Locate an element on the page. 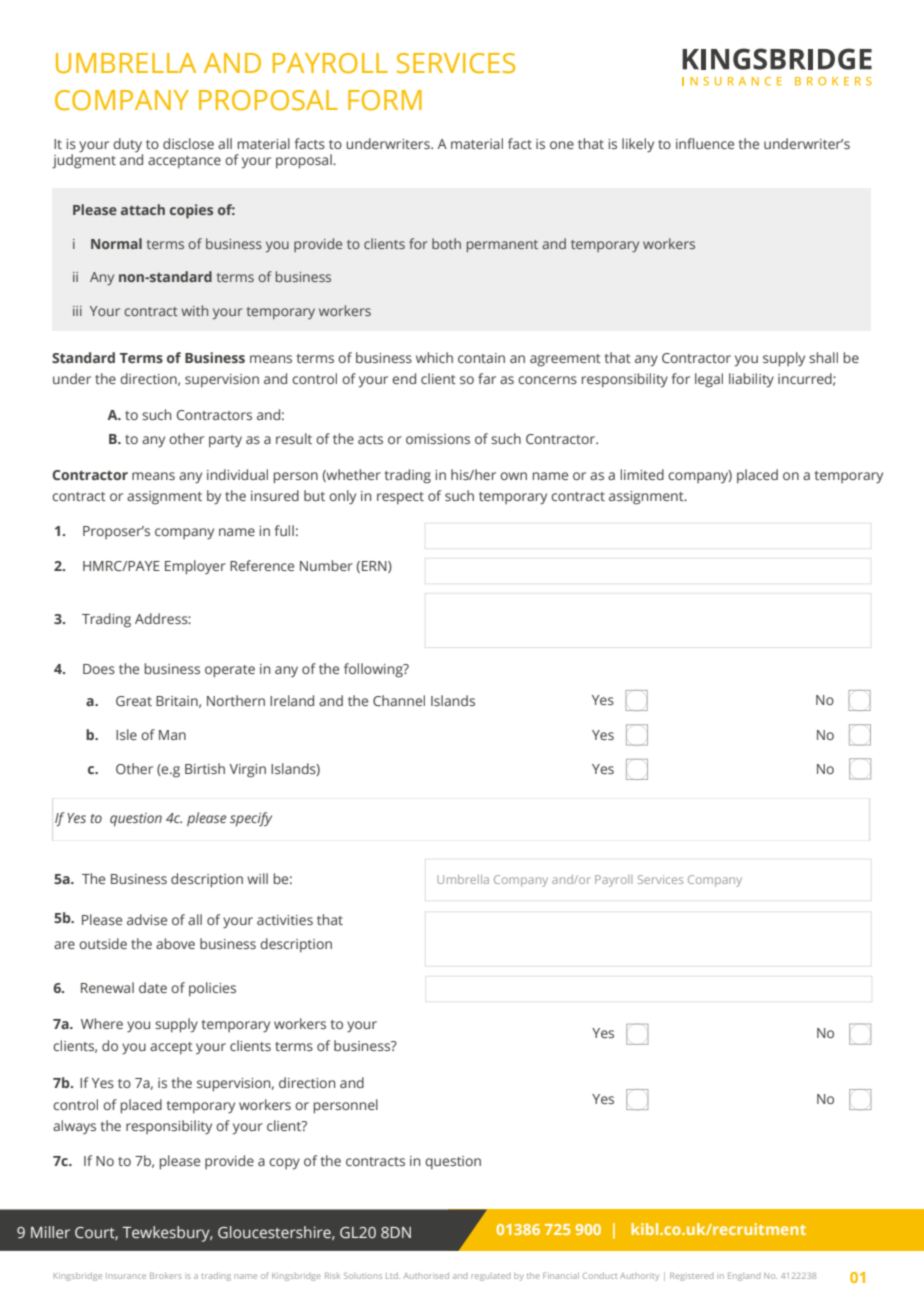  duty is located at coordinates (127, 145).
